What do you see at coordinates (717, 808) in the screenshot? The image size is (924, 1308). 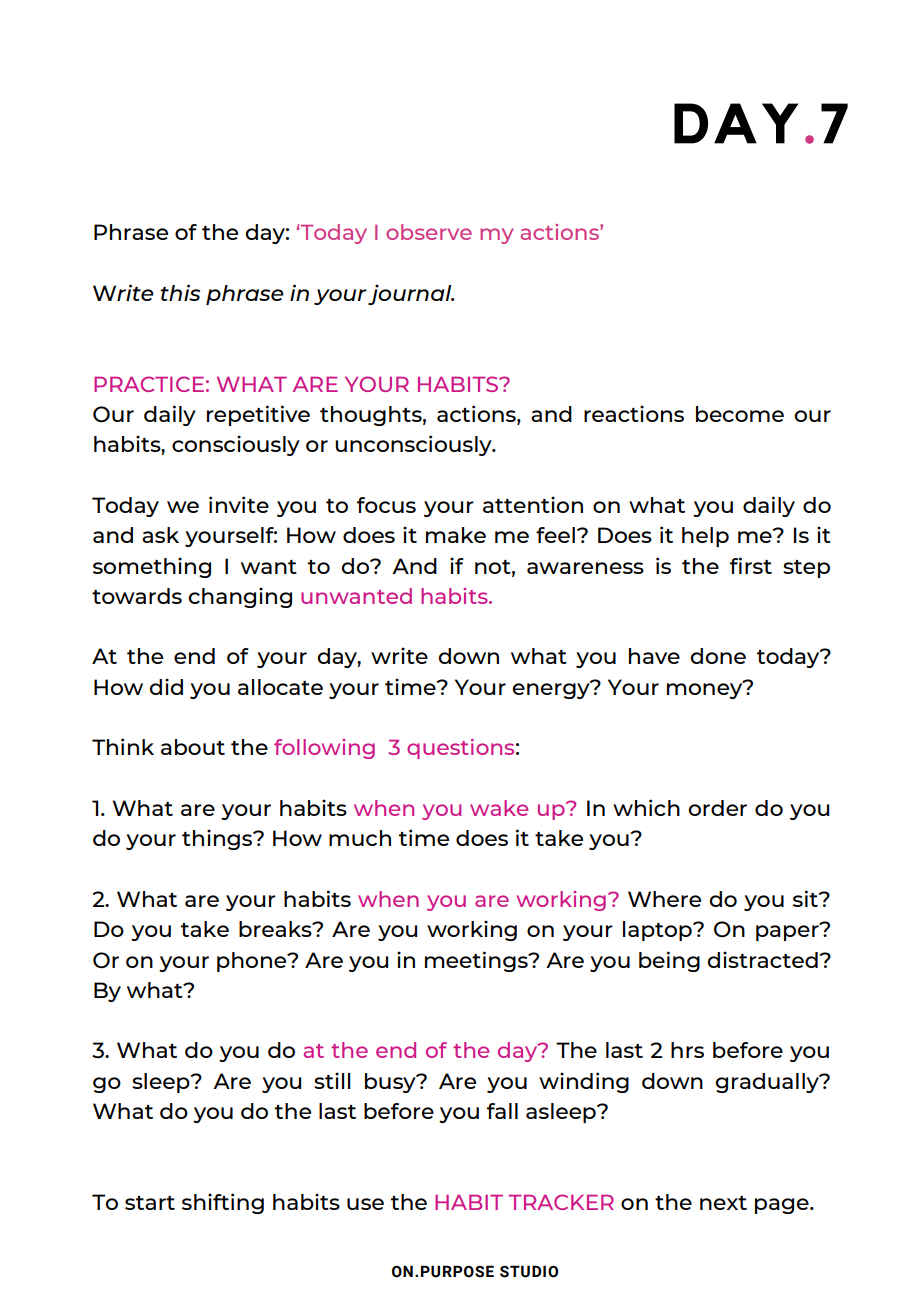 I see `order` at bounding box center [717, 808].
